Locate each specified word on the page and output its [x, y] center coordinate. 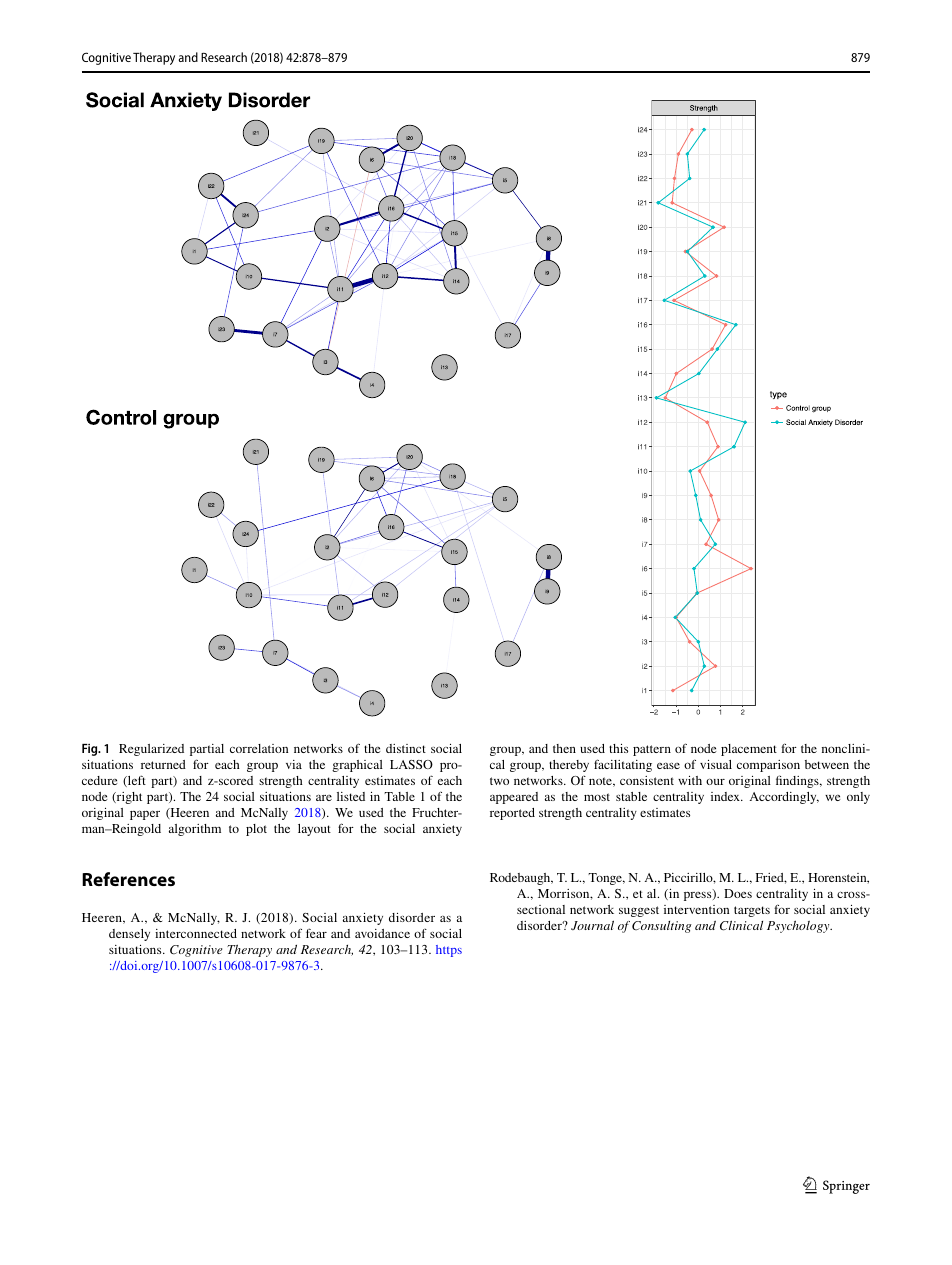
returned [163, 764]
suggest [639, 911]
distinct [406, 748]
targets [752, 911]
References [128, 879]
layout [314, 830]
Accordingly [784, 798]
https [449, 951]
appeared [514, 798]
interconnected [196, 933]
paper [145, 815]
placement [749, 750]
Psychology [799, 926]
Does [738, 893]
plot [256, 830]
